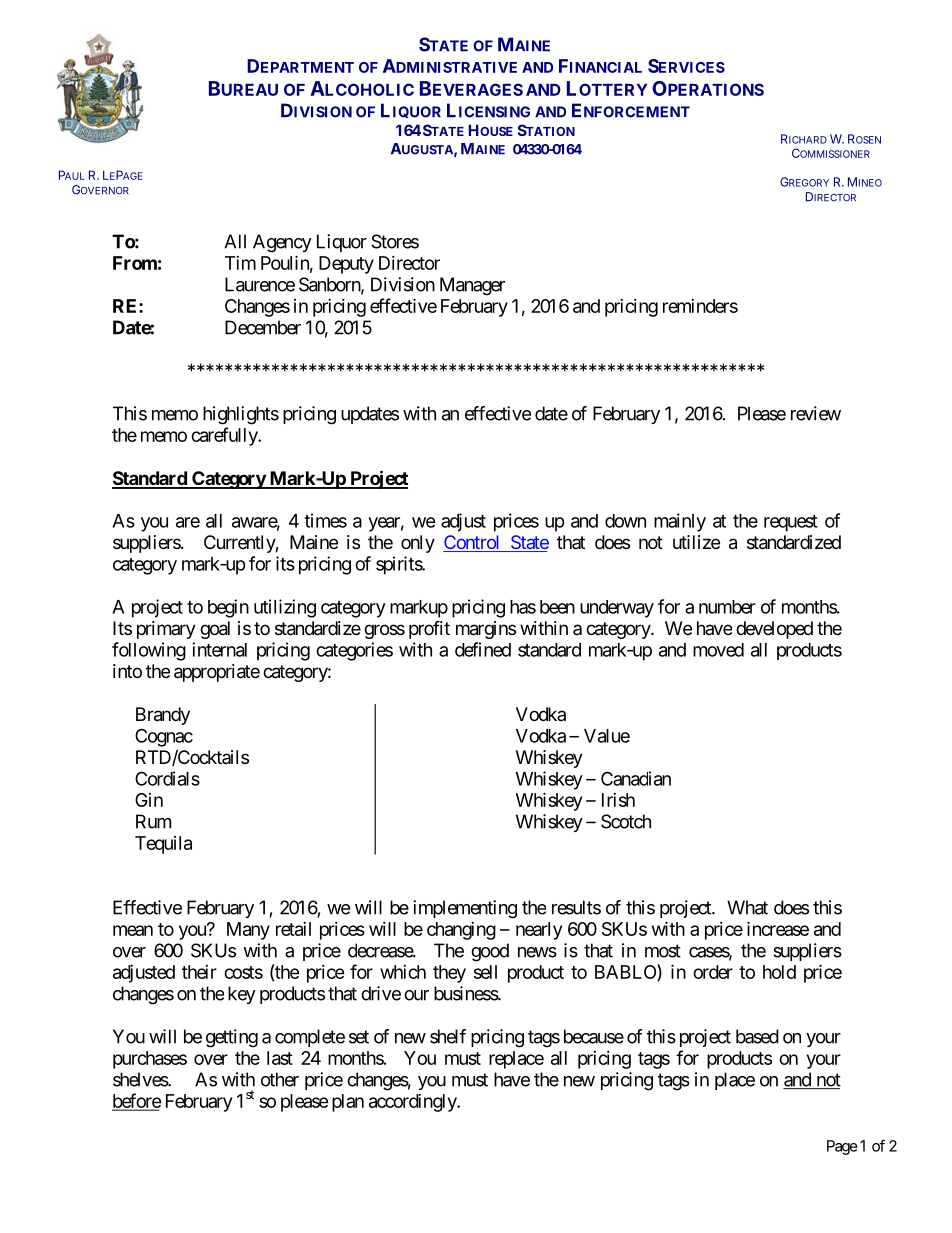 The image size is (952, 1233). Describe the element at coordinates (219, 649) in the screenshot. I see `internal` at that location.
